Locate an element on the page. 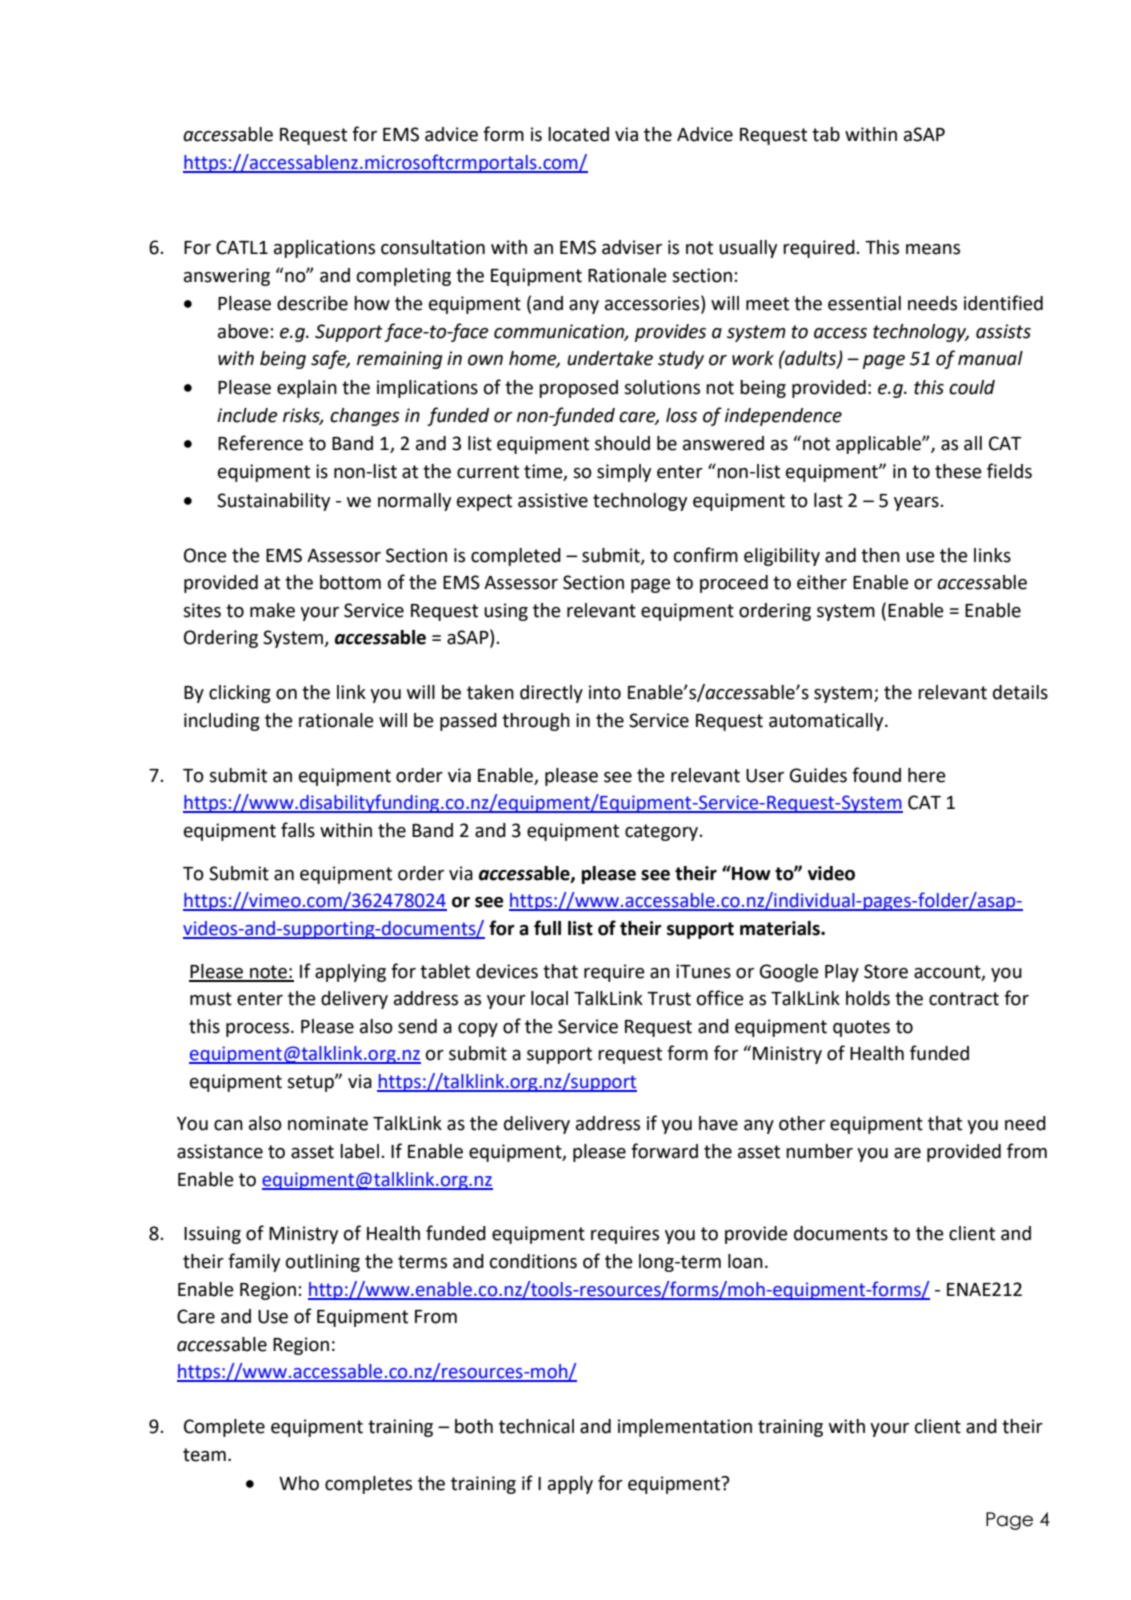  Who is located at coordinates (299, 1483).
